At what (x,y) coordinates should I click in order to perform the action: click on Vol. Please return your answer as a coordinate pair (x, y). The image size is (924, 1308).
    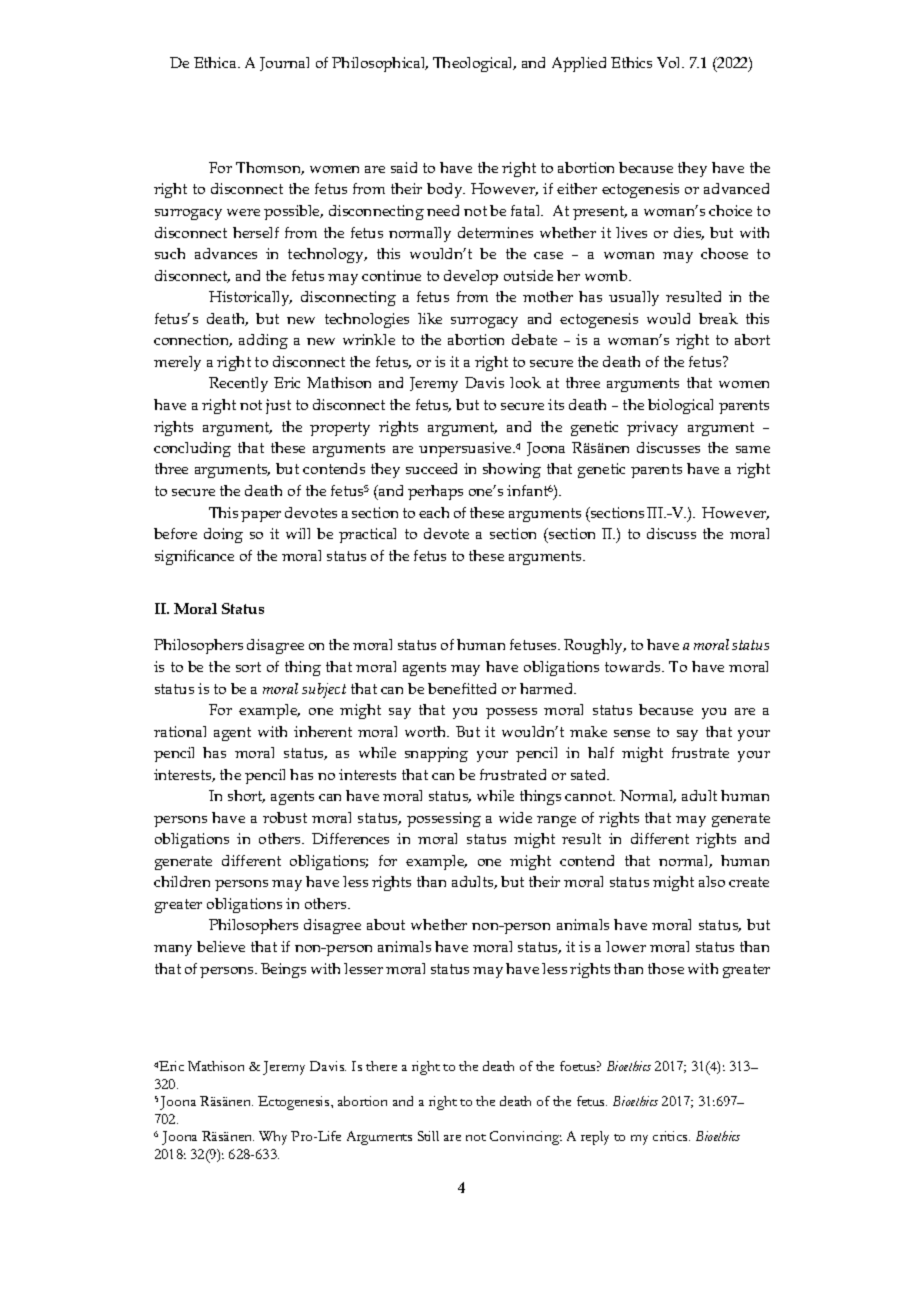
    Looking at the image, I should click on (670, 62).
